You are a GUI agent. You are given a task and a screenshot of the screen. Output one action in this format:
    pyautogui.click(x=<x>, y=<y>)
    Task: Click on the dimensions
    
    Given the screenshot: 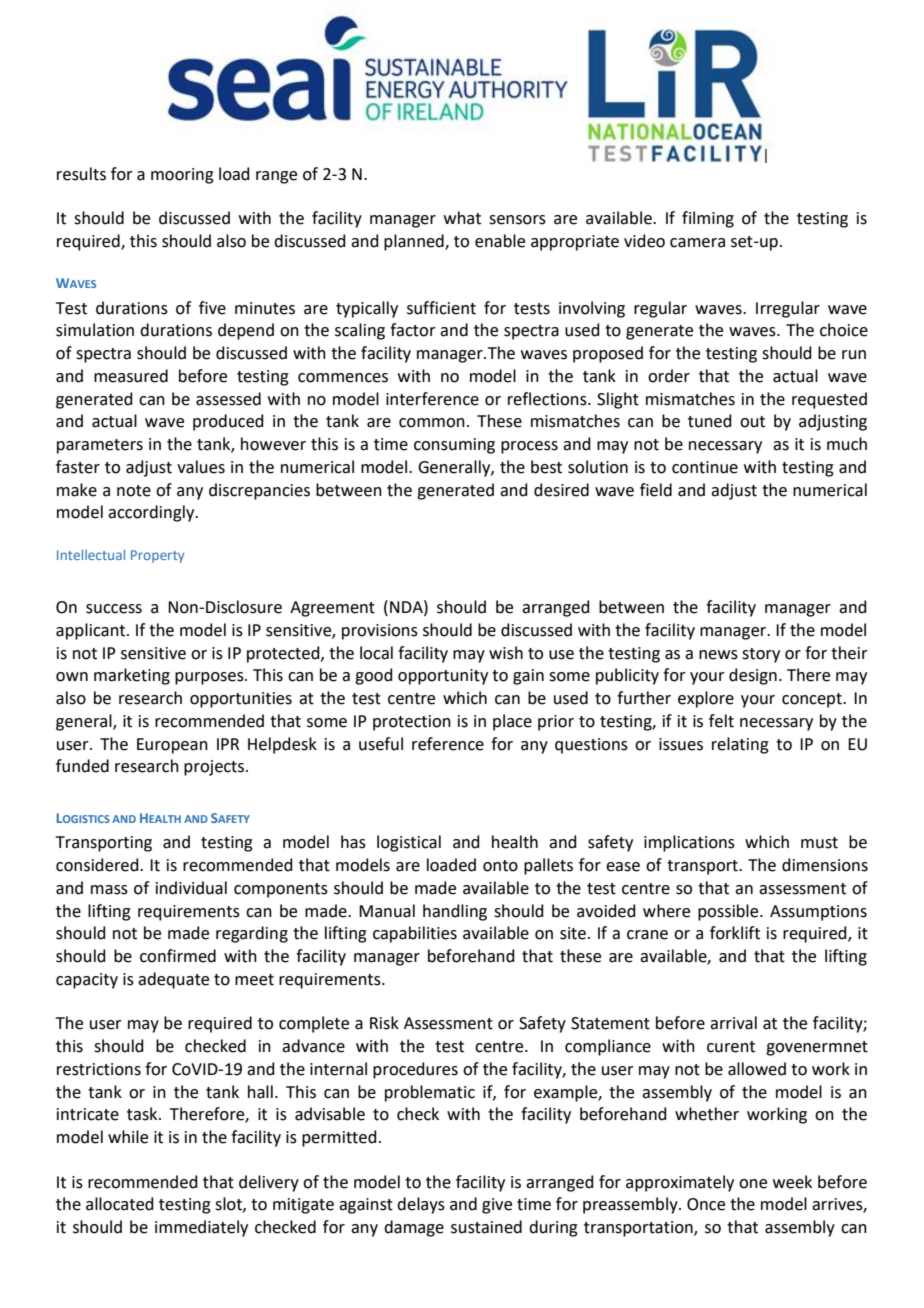 What is the action you would take?
    pyautogui.click(x=825, y=865)
